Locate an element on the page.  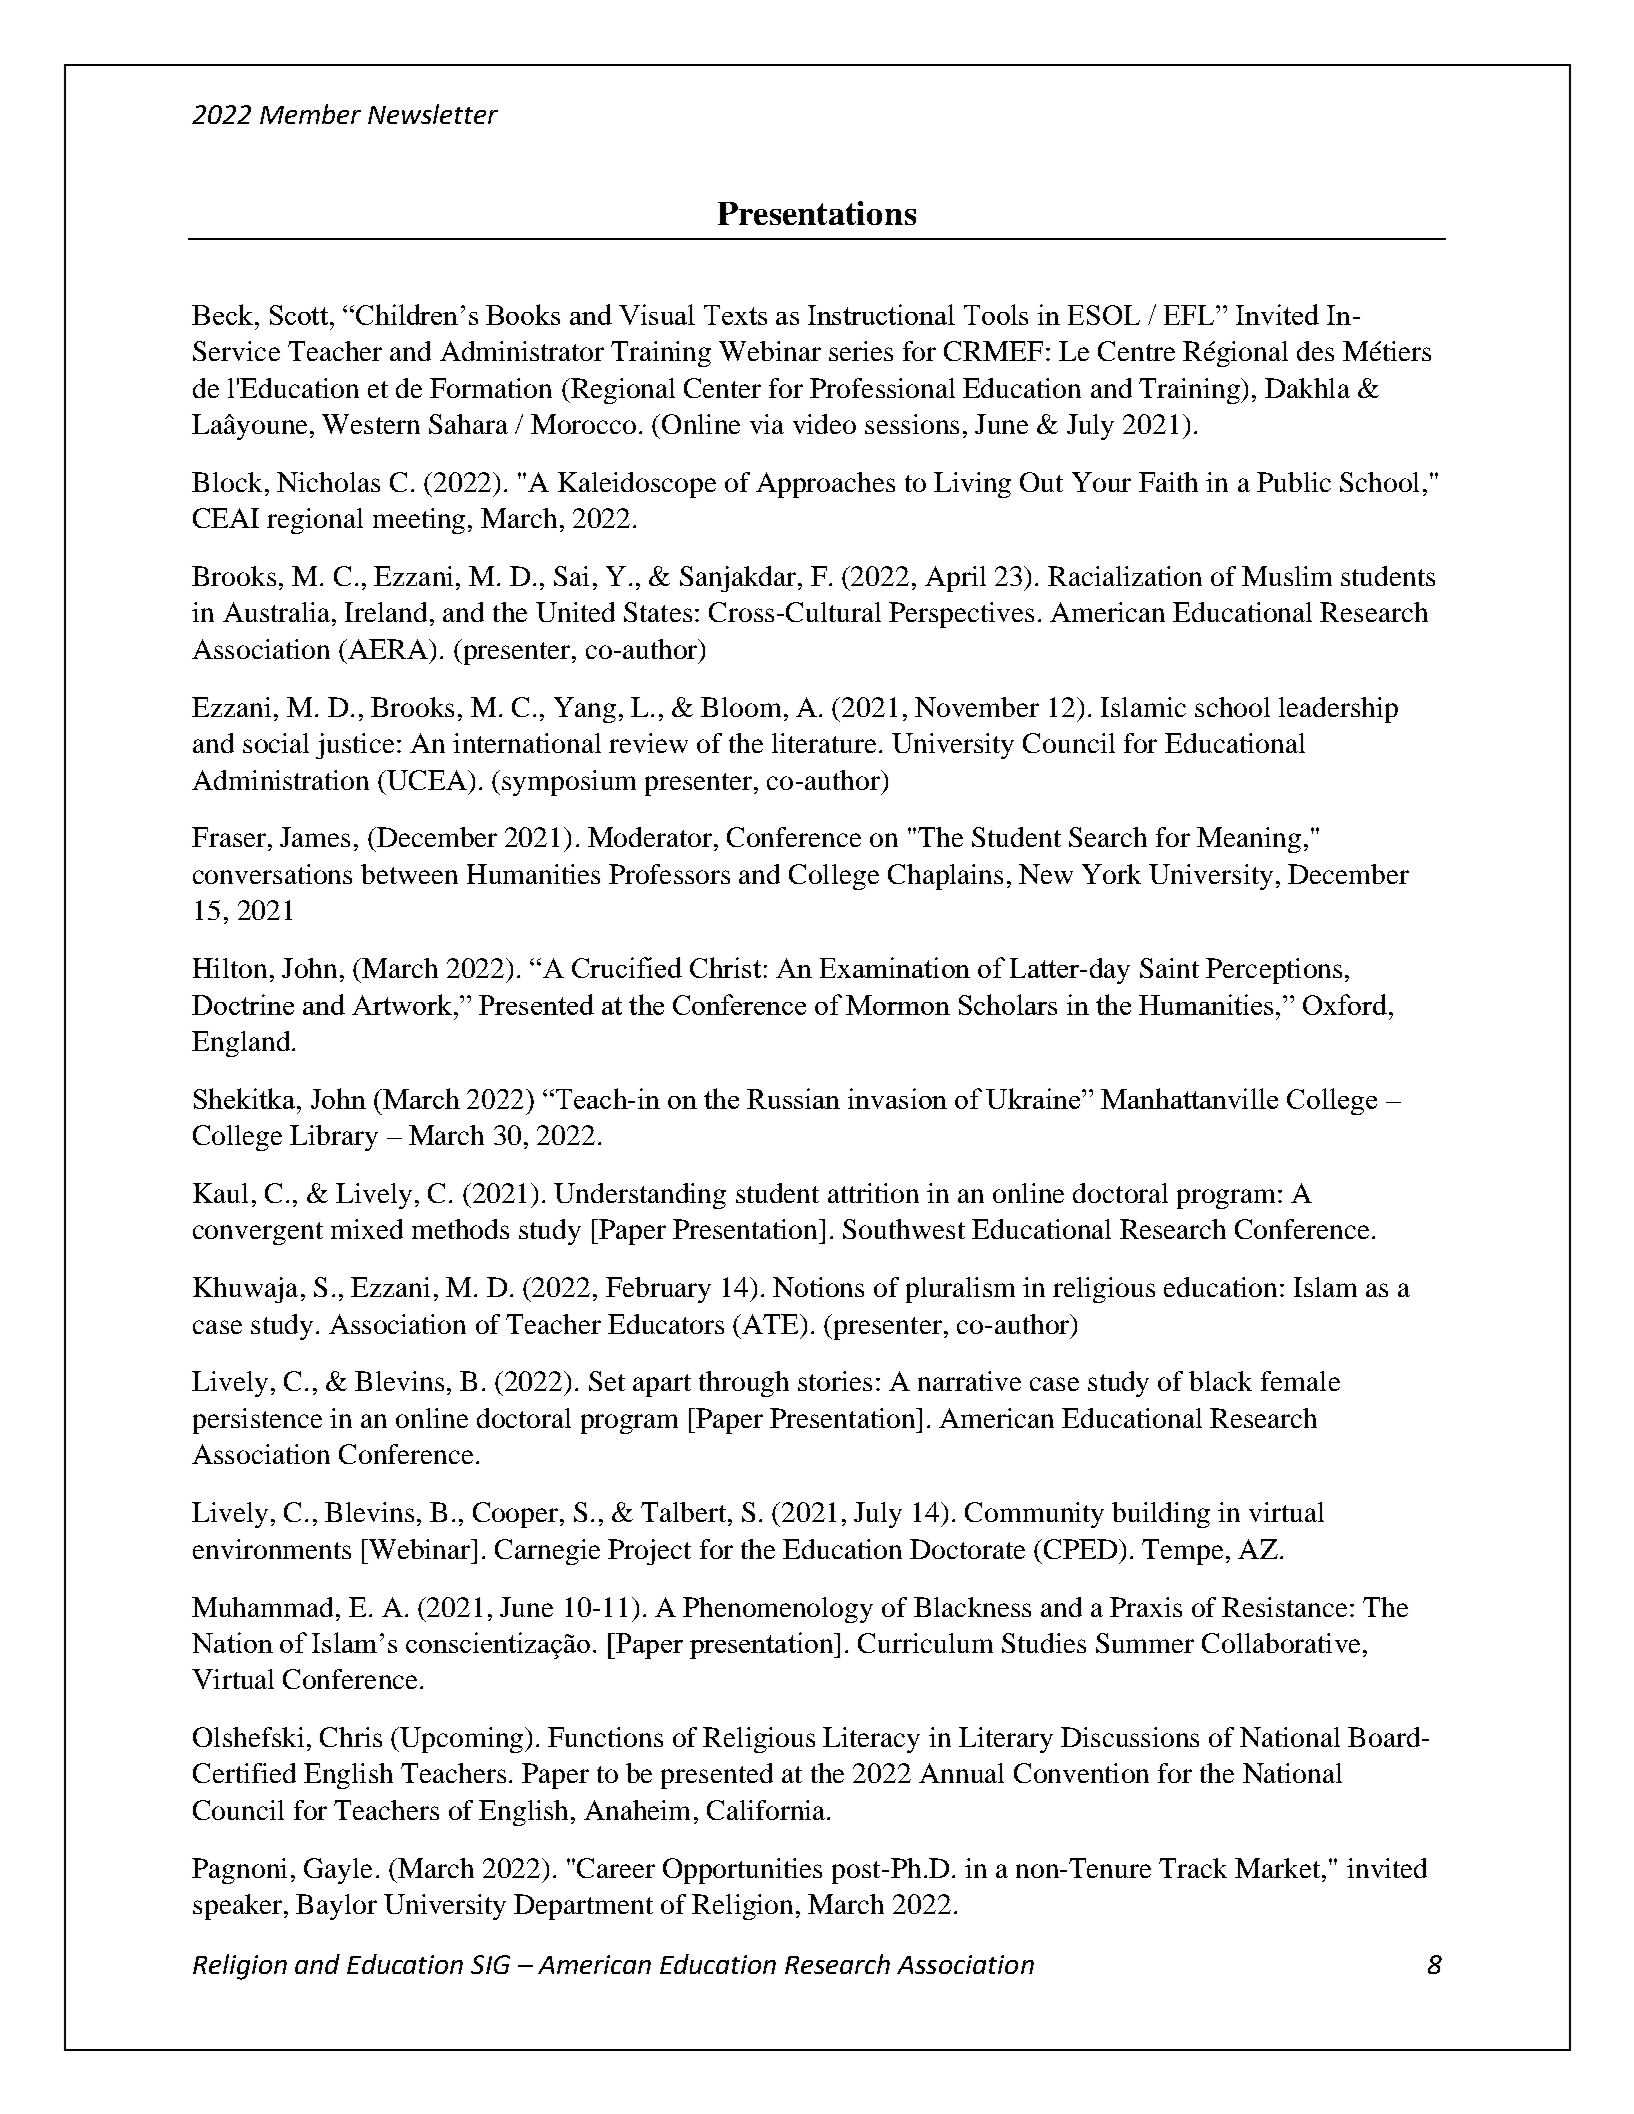
building is located at coordinates (1161, 1515).
